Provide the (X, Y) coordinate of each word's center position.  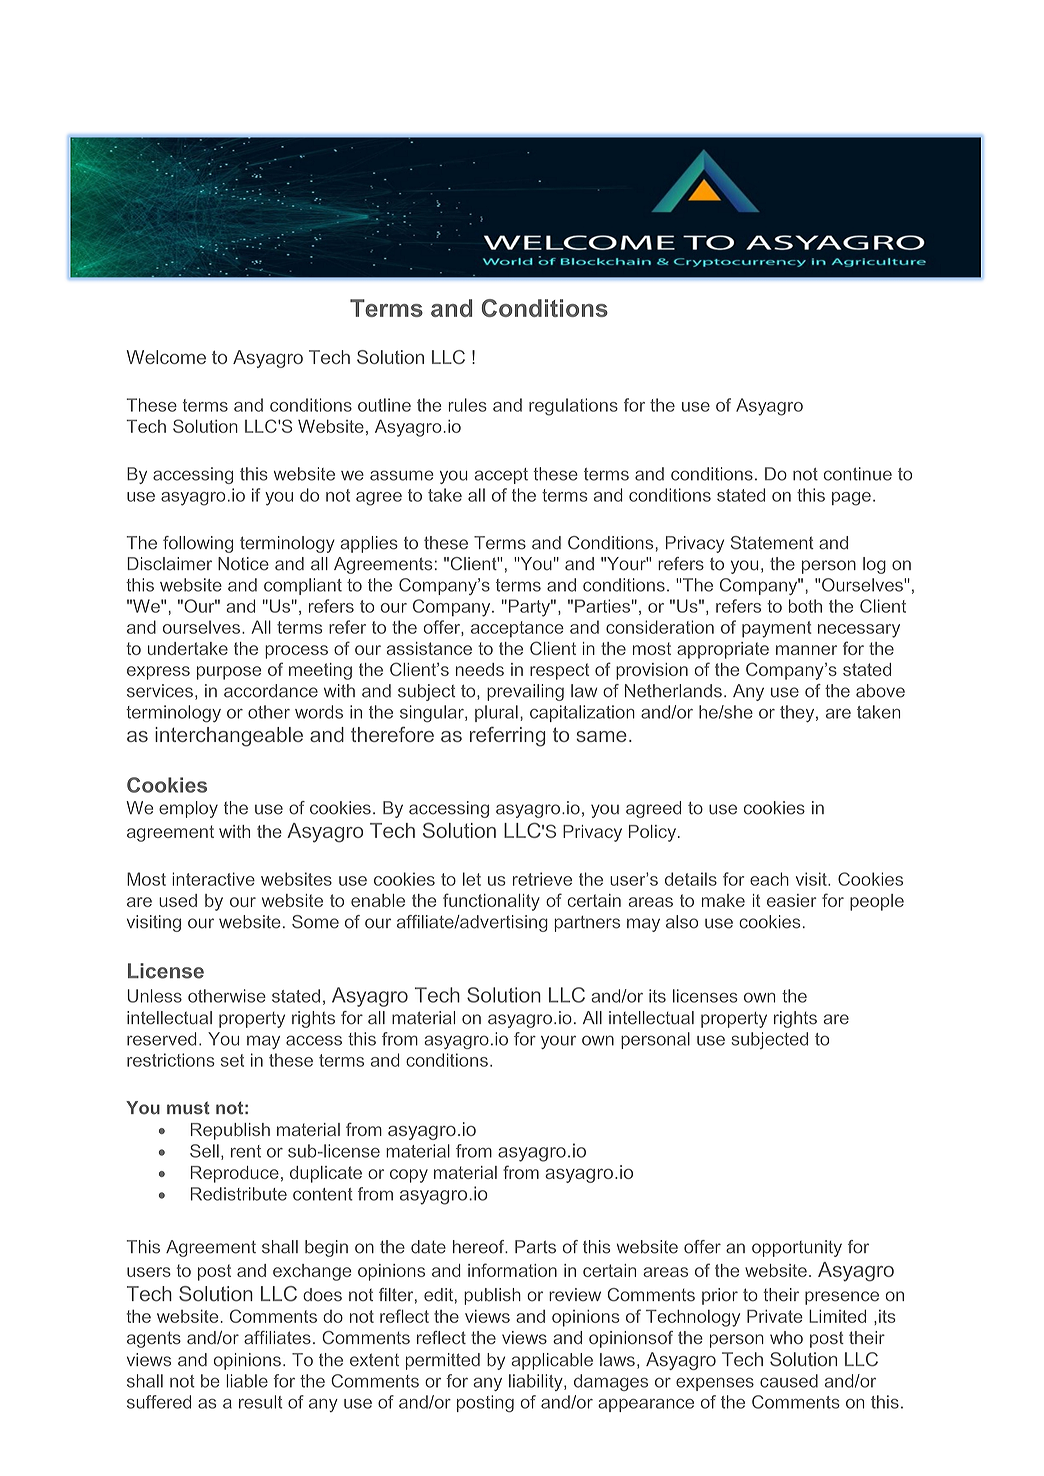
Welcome (166, 357)
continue (858, 474)
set (232, 1060)
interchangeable (229, 737)
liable (247, 1381)
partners (587, 924)
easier (792, 900)
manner (806, 650)
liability (537, 1382)
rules (467, 405)
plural (496, 713)
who (786, 1337)
